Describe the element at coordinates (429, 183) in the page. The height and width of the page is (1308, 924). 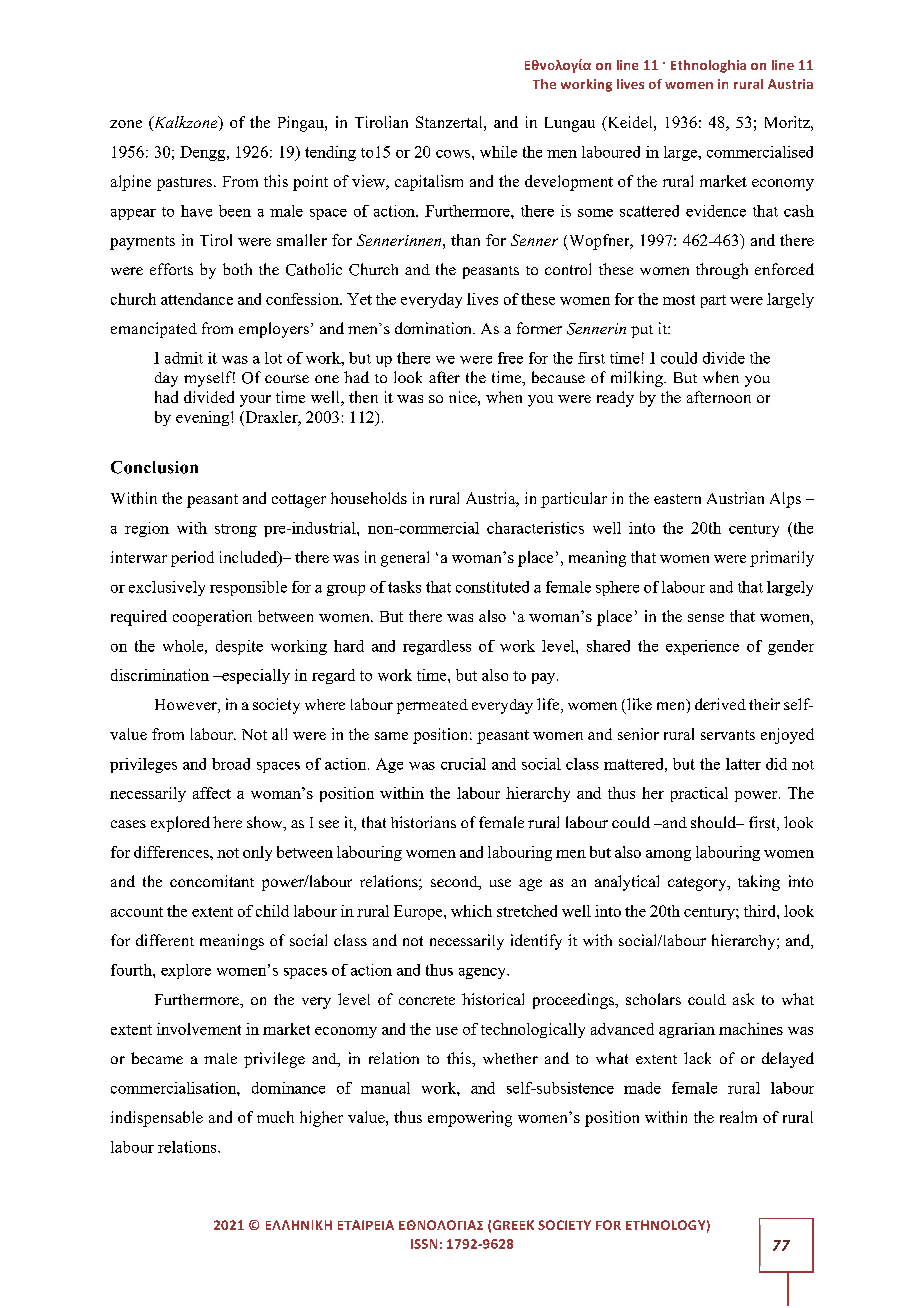
I see `capitalism` at that location.
